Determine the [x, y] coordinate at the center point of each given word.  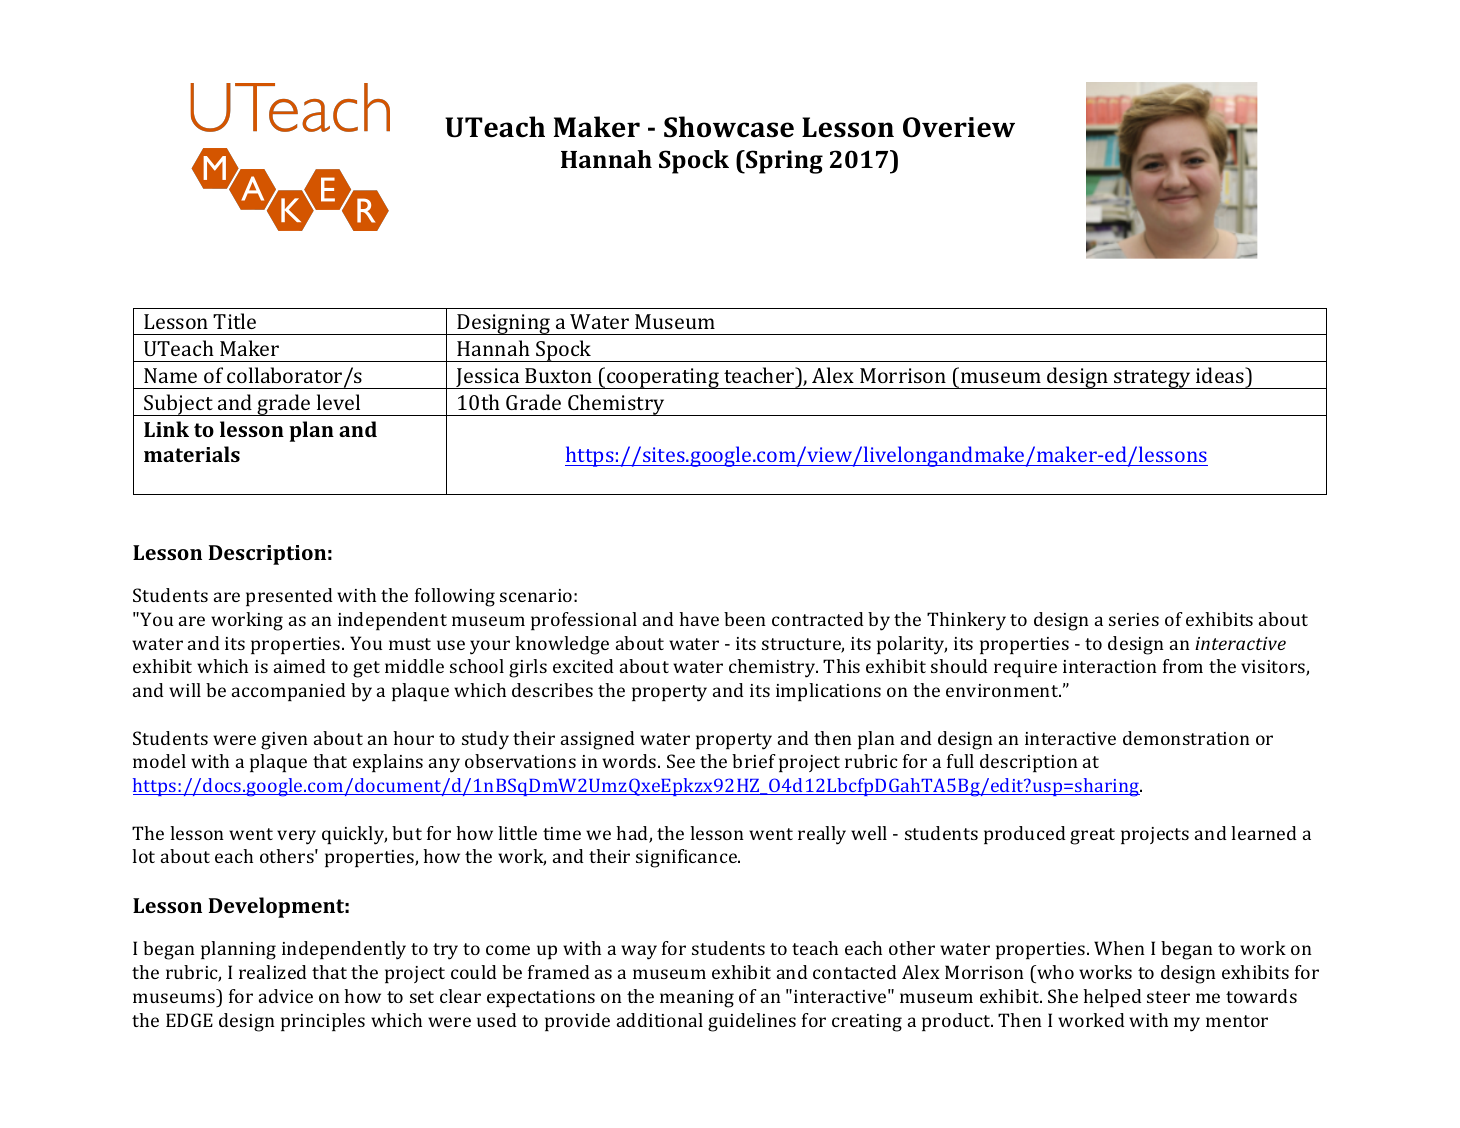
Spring [783, 162]
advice [286, 996]
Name [170, 375]
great [1092, 836]
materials [192, 454]
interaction [1110, 666]
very [296, 837]
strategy [1152, 379]
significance [687, 858]
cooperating [663, 378]
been [745, 619]
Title [234, 321]
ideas [1221, 375]
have [699, 619]
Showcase [729, 127]
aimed [300, 666]
